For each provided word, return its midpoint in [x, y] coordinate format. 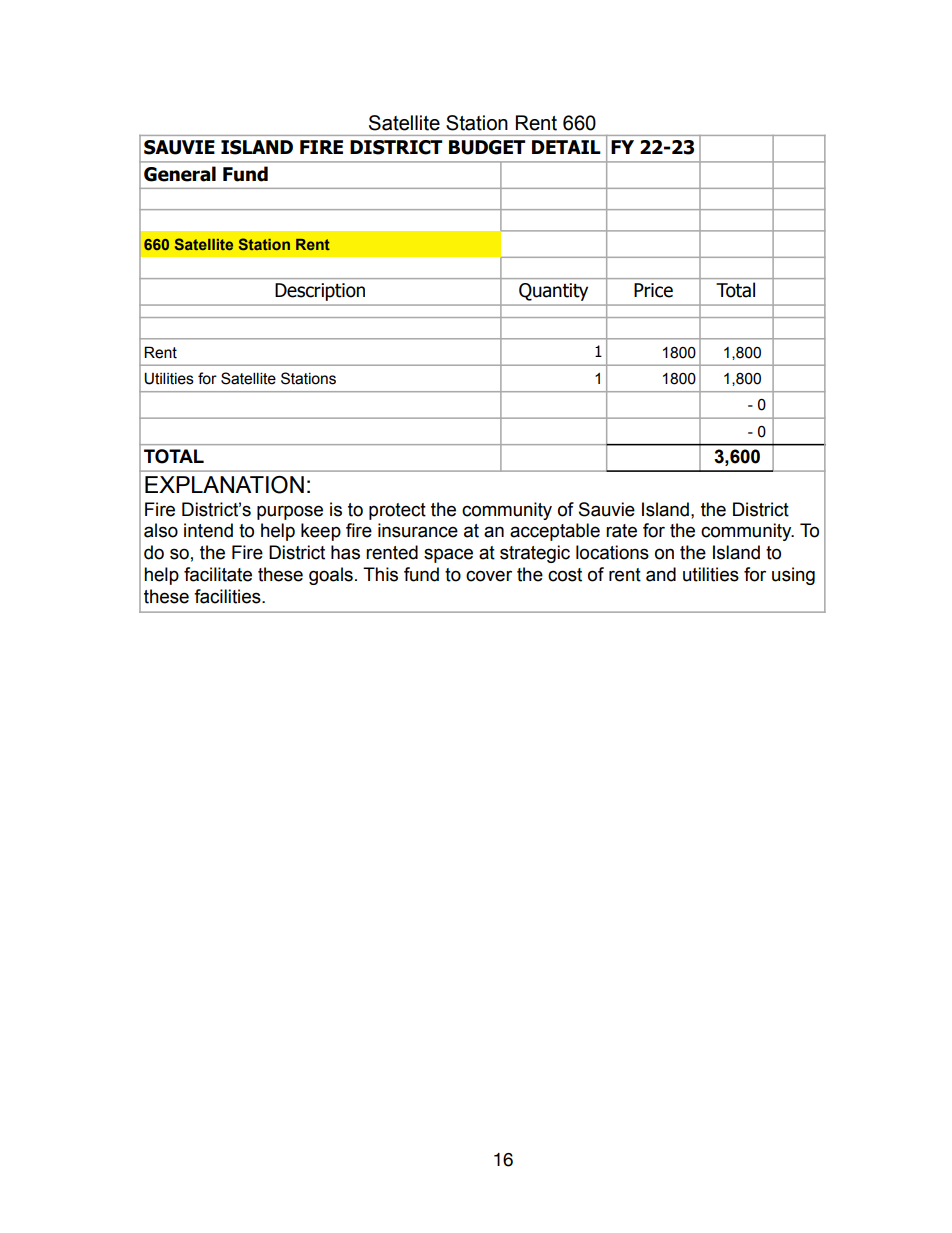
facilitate [218, 574]
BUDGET [487, 147]
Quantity [553, 292]
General [180, 174]
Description [320, 292]
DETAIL [566, 147]
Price [653, 290]
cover [489, 576]
